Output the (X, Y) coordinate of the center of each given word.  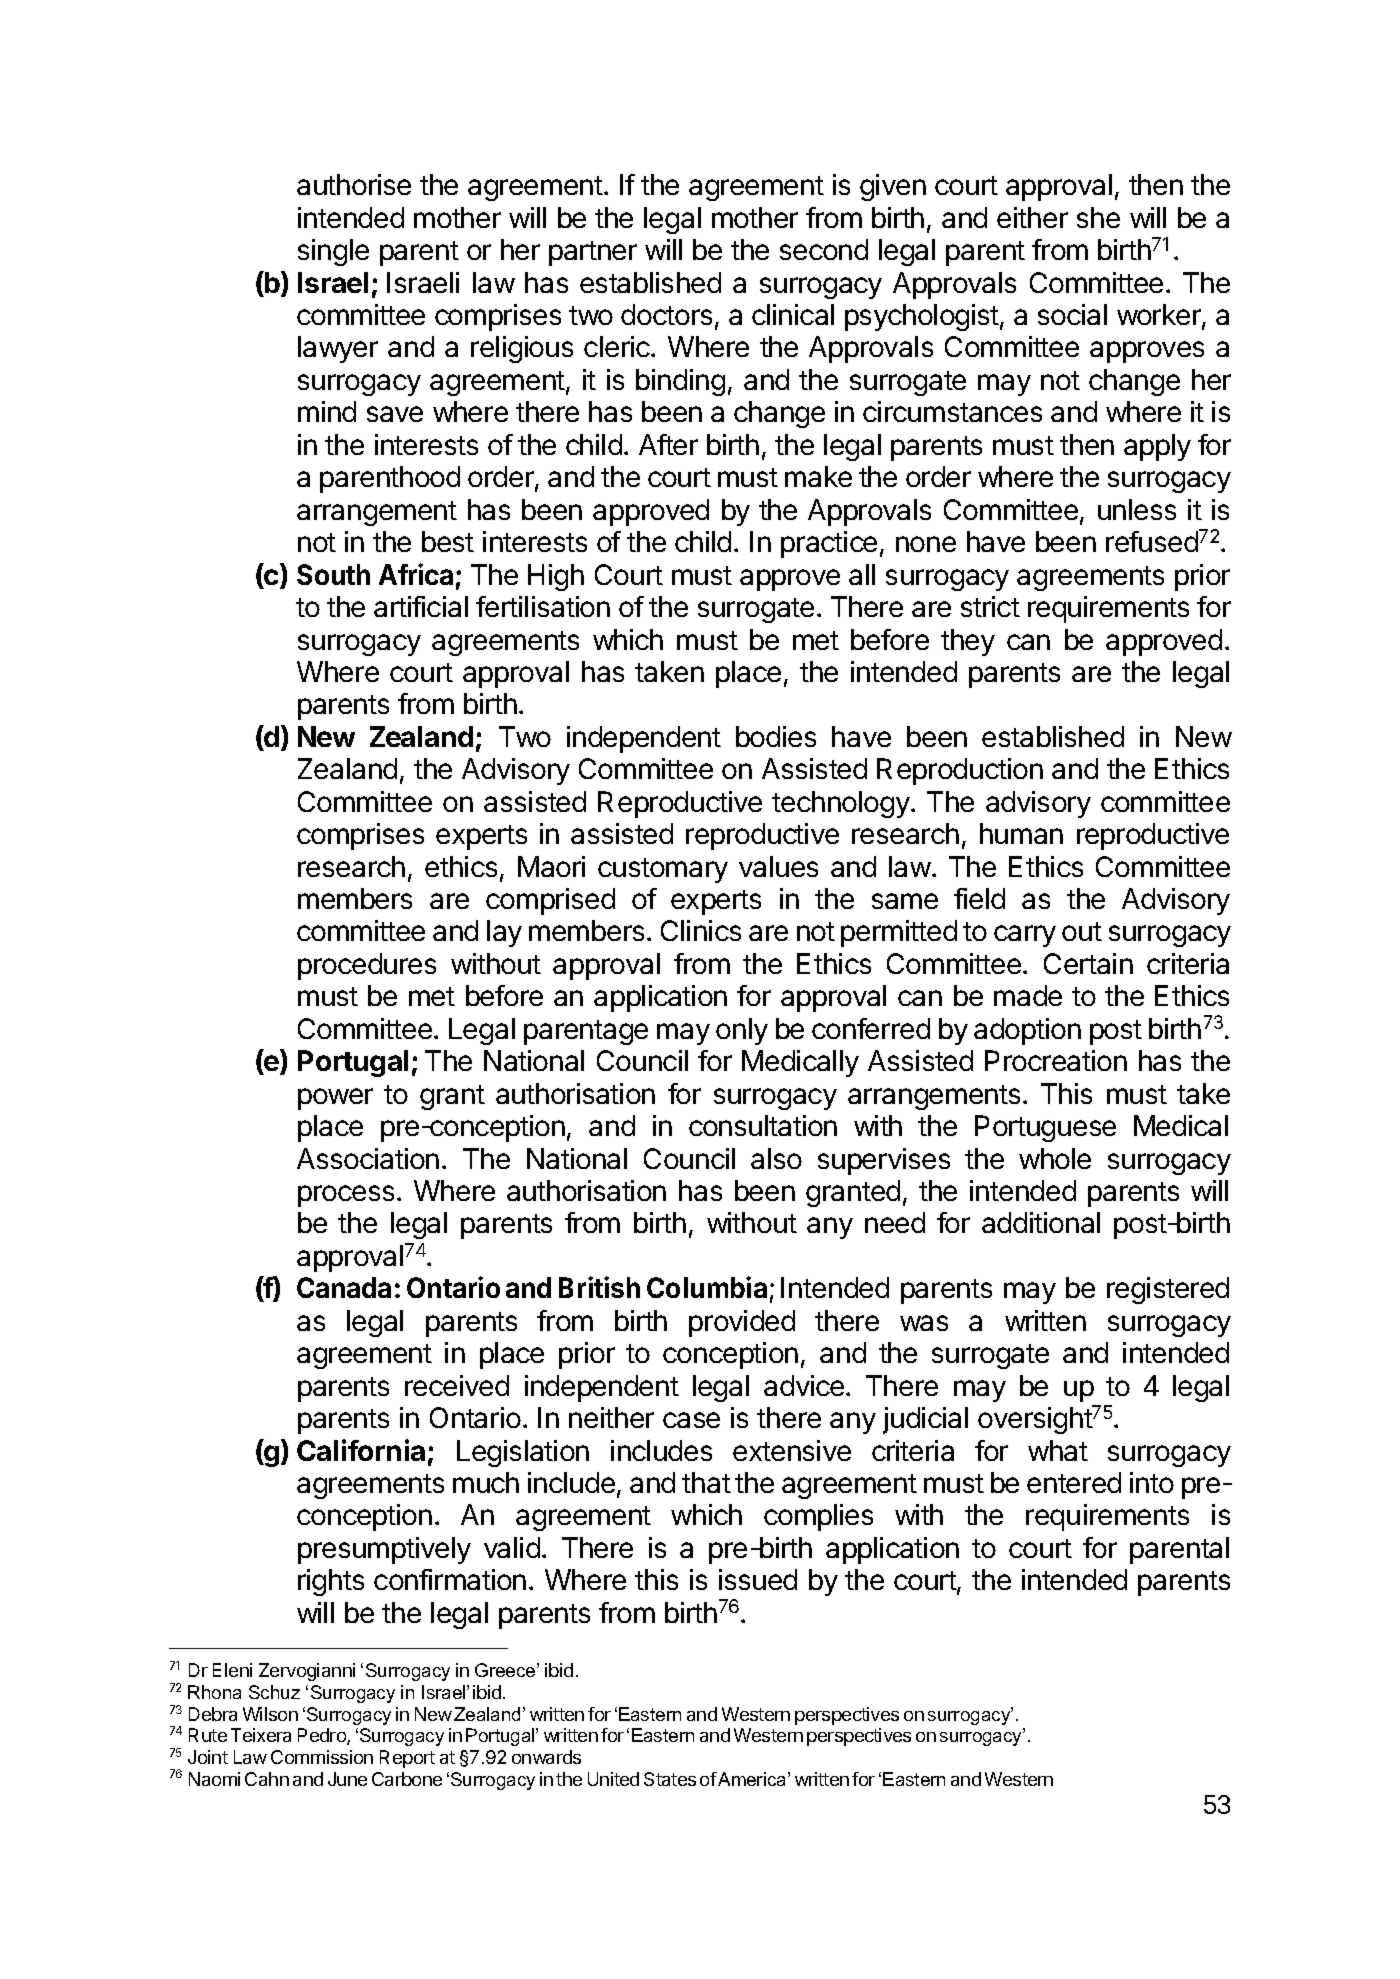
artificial (421, 606)
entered (1074, 1482)
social (1072, 314)
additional (1041, 1222)
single (333, 252)
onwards (546, 1757)
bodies (776, 736)
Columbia (707, 1287)
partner (593, 253)
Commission (322, 1757)
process (346, 1196)
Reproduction (960, 771)
